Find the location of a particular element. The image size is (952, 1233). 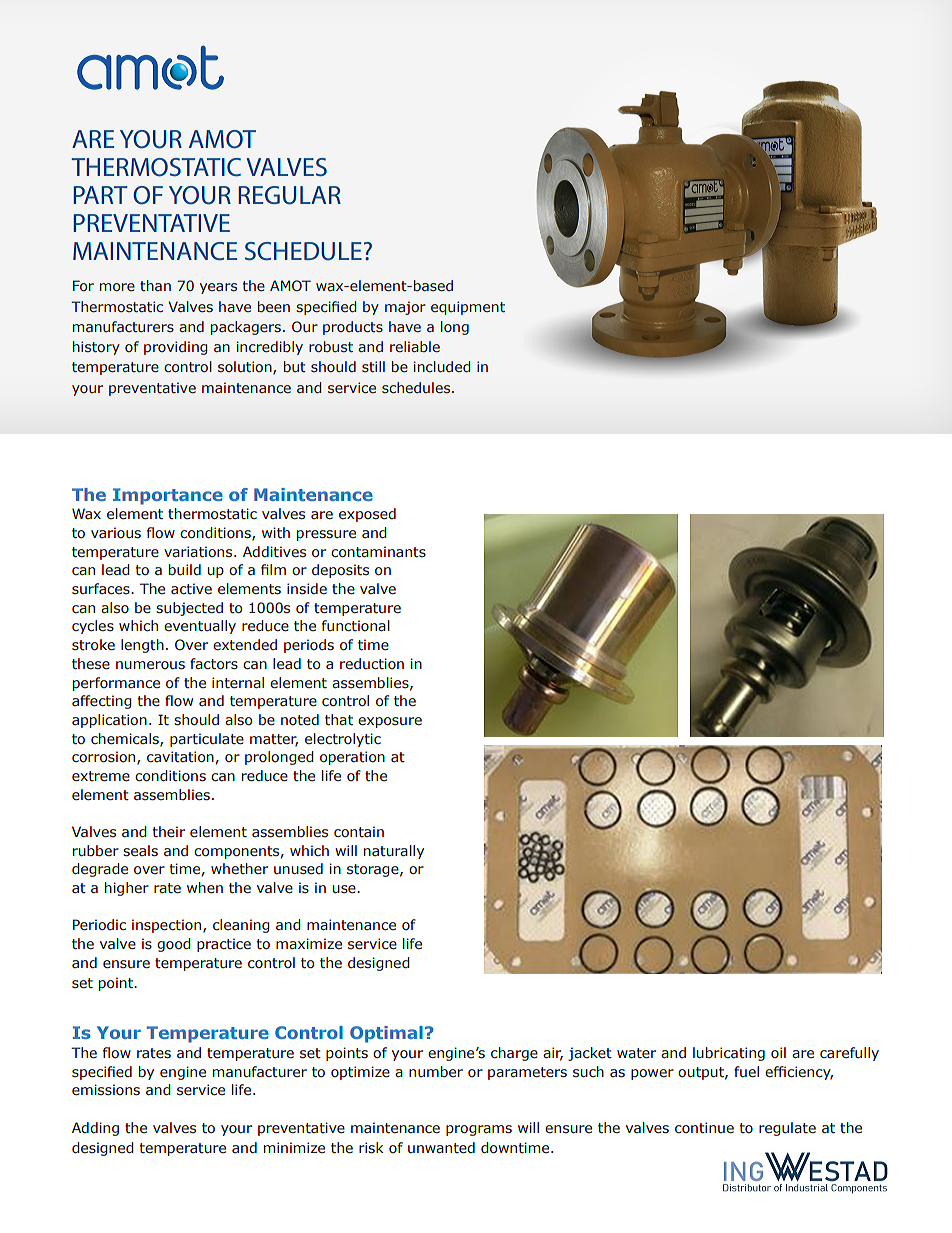

than is located at coordinates (155, 285).
